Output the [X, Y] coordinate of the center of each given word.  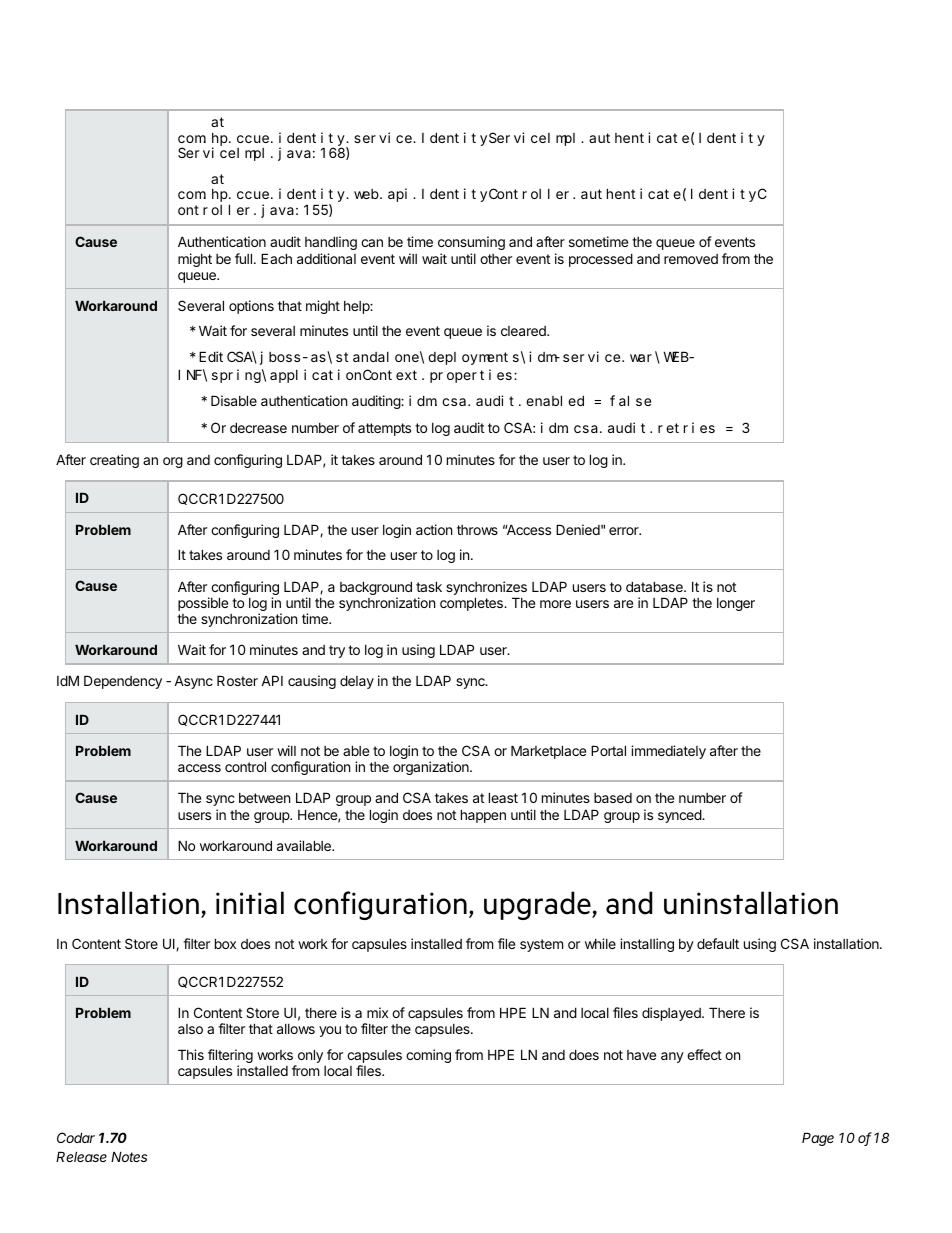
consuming [471, 243]
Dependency [123, 682]
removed [691, 259]
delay [357, 682]
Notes [129, 1157]
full [243, 258]
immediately [668, 752]
